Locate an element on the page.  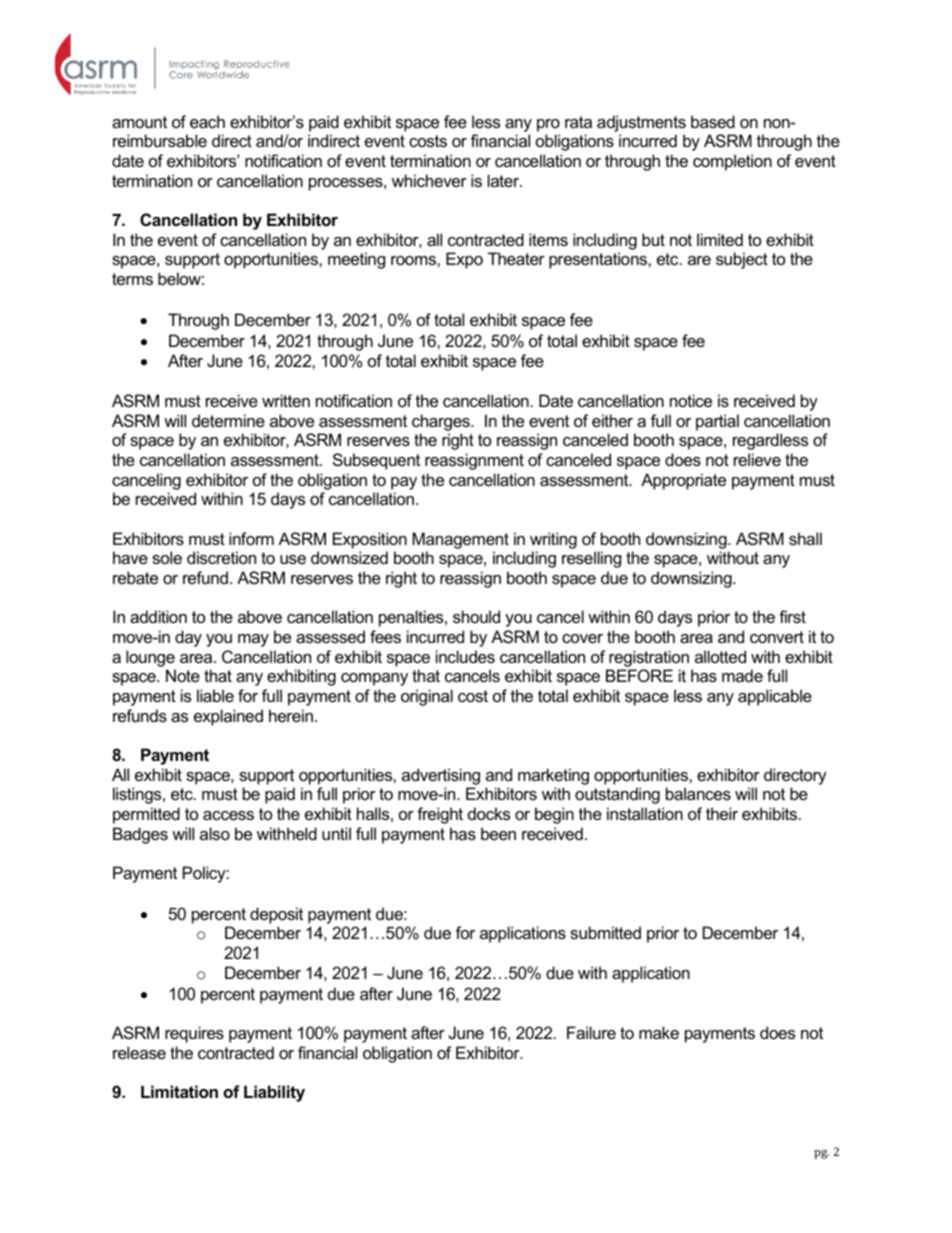
should is located at coordinates (476, 616).
